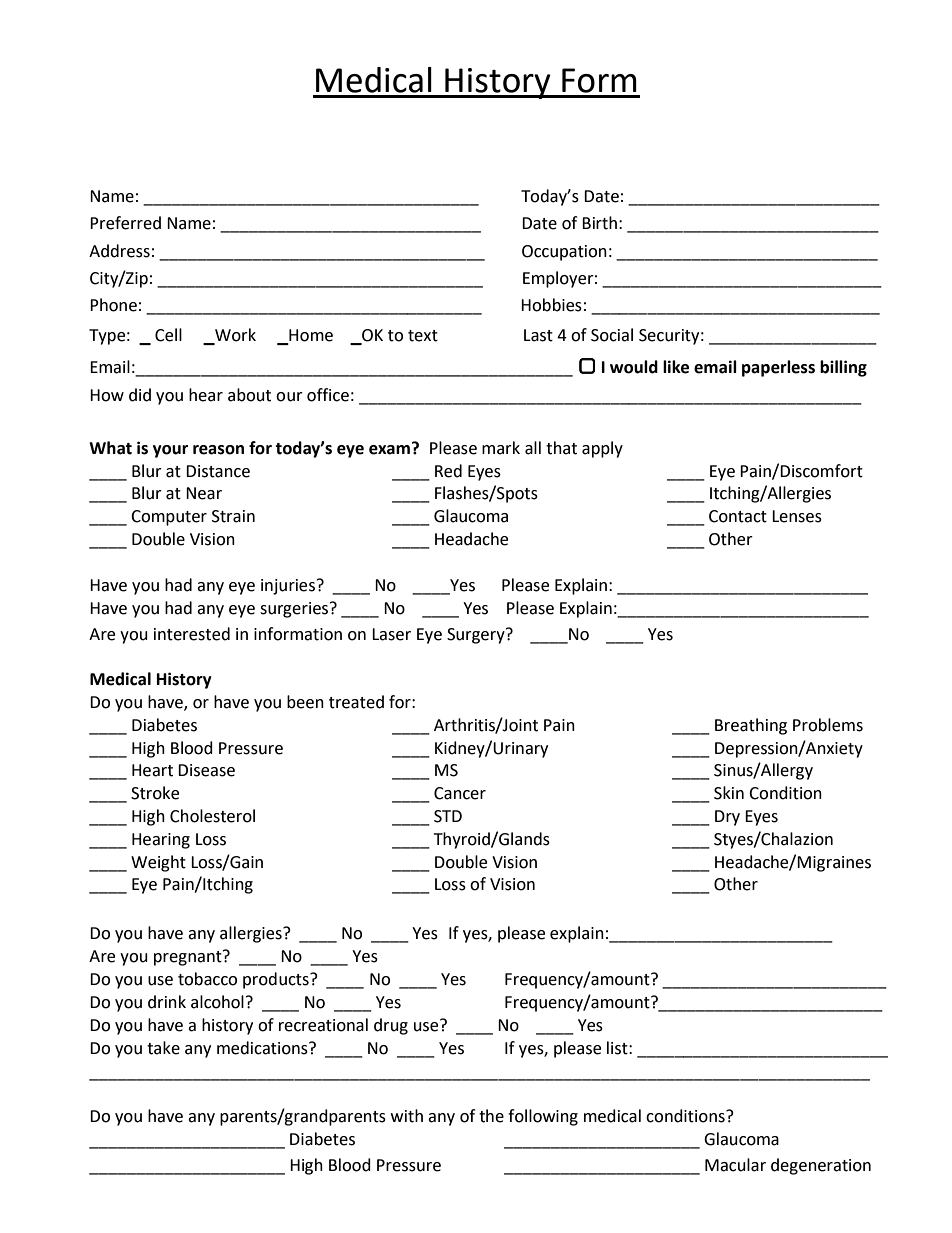 Image resolution: width=952 pixels, height=1233 pixels. What do you see at coordinates (119, 251) in the page?
I see `Address` at bounding box center [119, 251].
